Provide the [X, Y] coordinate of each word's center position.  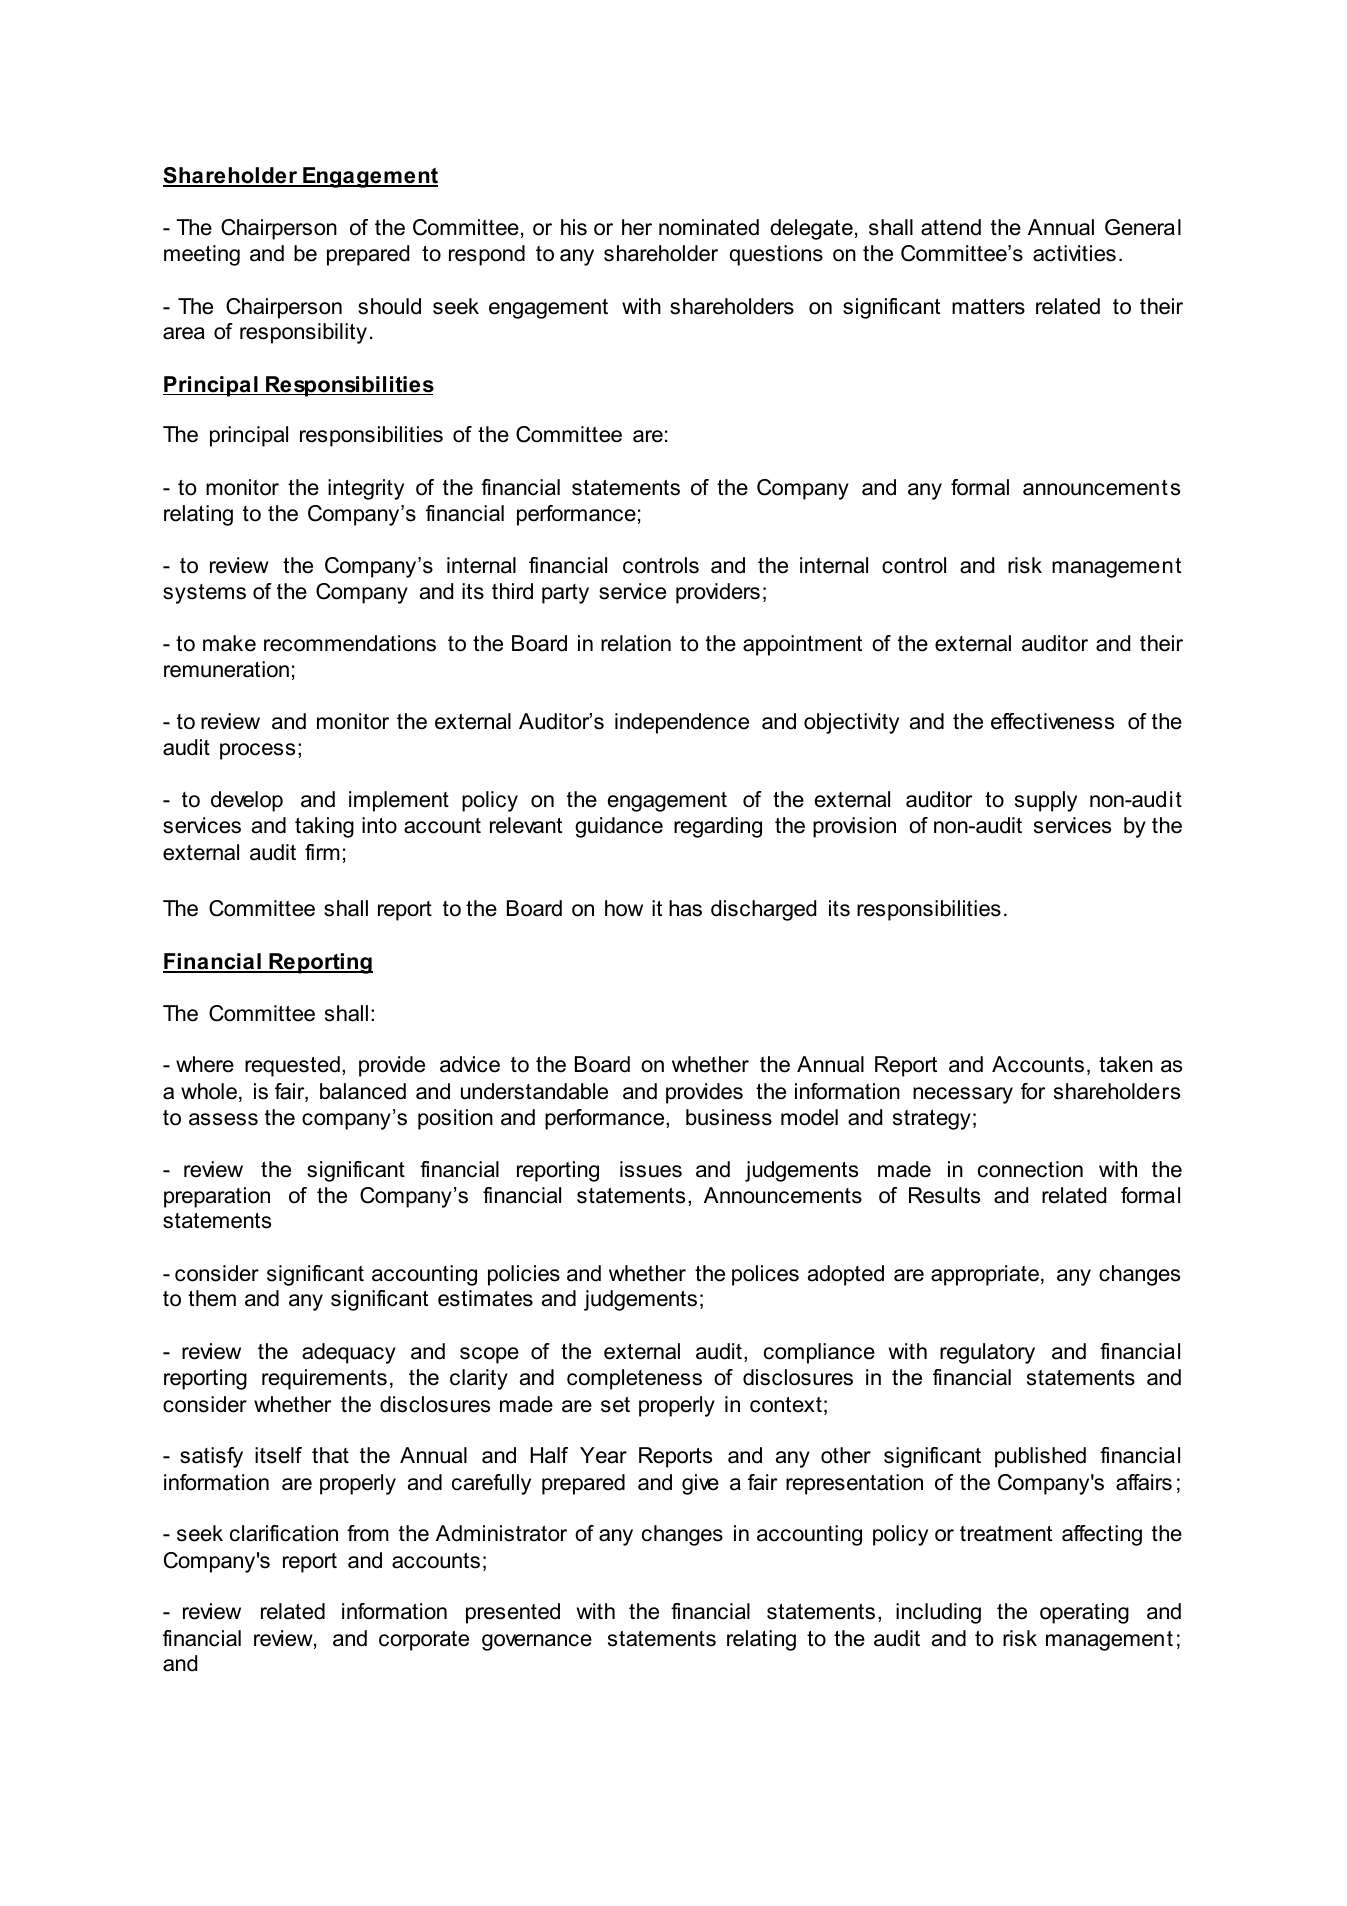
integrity [366, 489]
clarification [284, 1533]
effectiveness [1052, 721]
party [565, 594]
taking [324, 827]
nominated [709, 227]
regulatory [987, 1353]
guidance [619, 827]
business [729, 1117]
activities [1074, 253]
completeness [634, 1379]
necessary [963, 1095]
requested [292, 1066]
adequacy [349, 1353]
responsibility [303, 333]
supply [1046, 801]
